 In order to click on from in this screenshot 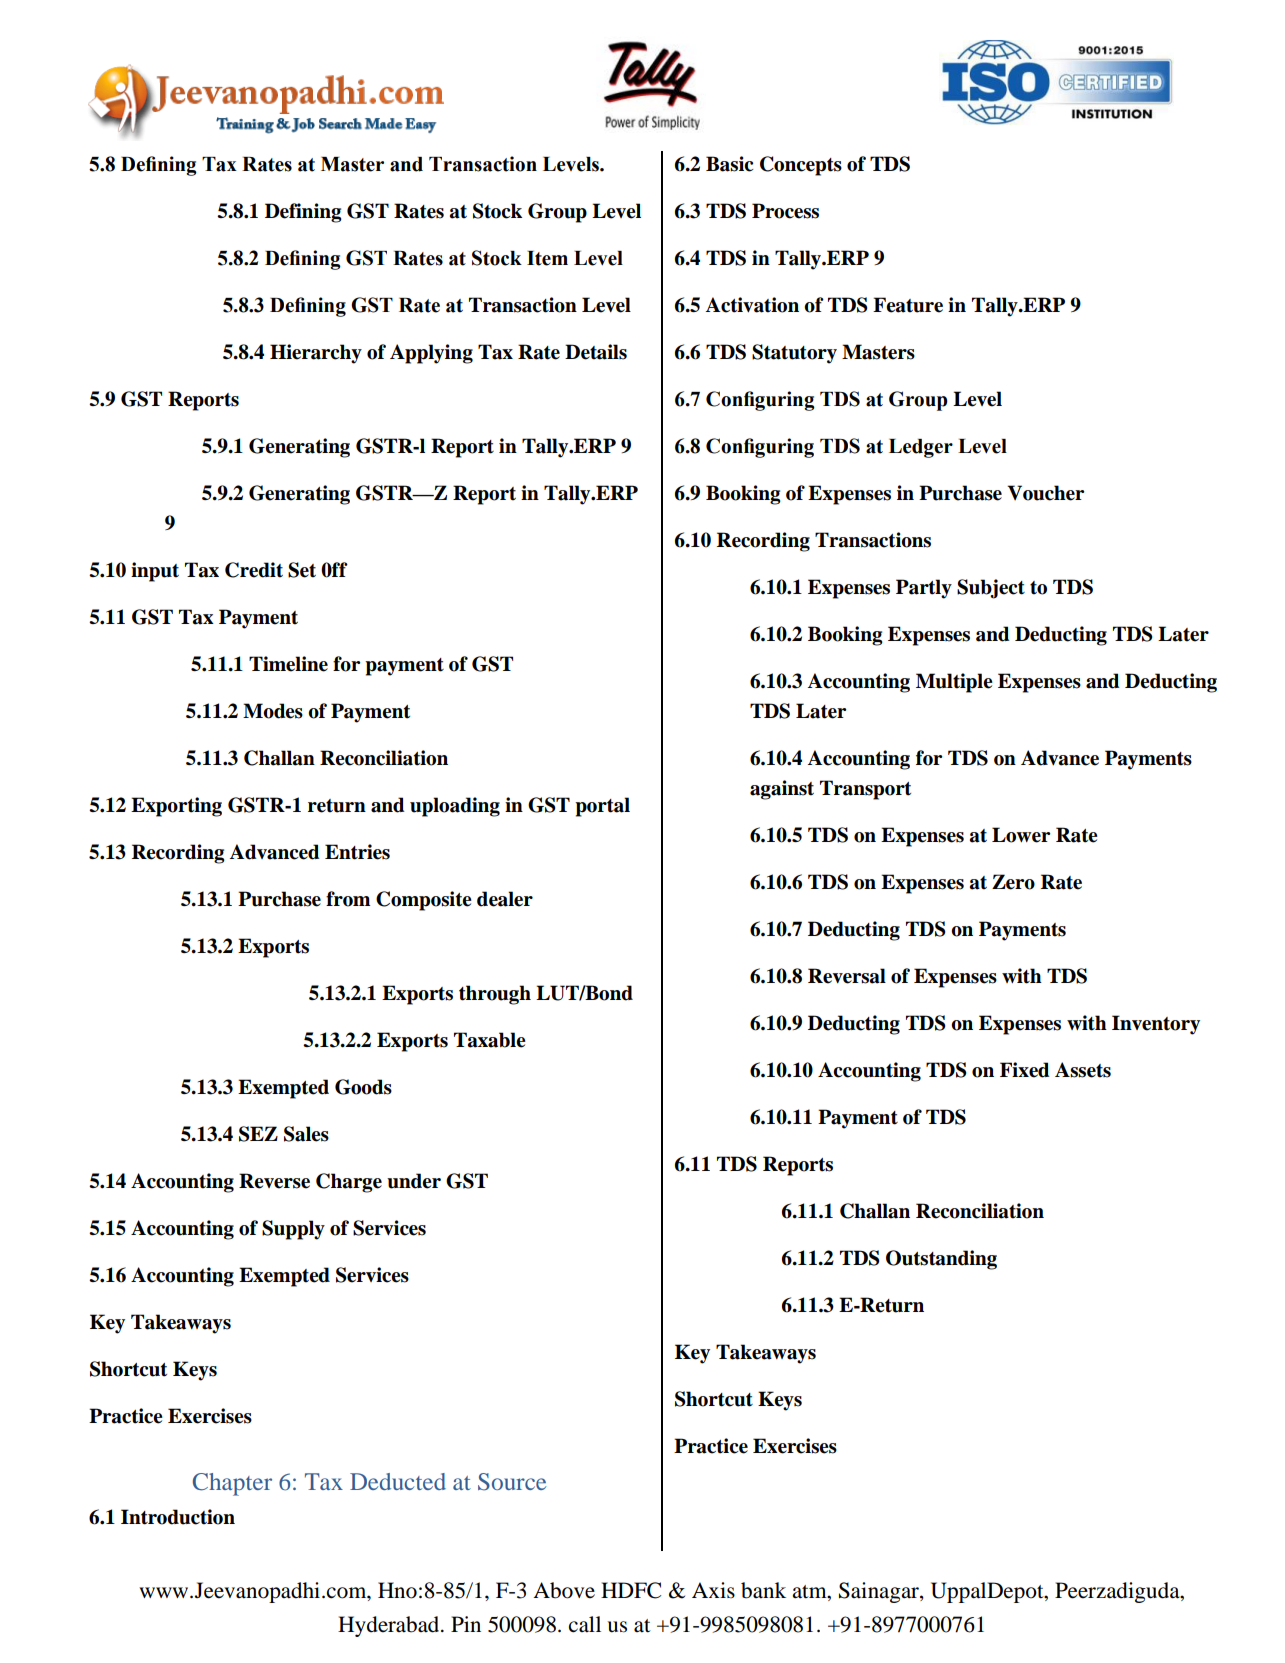, I will do `click(348, 899)`.
